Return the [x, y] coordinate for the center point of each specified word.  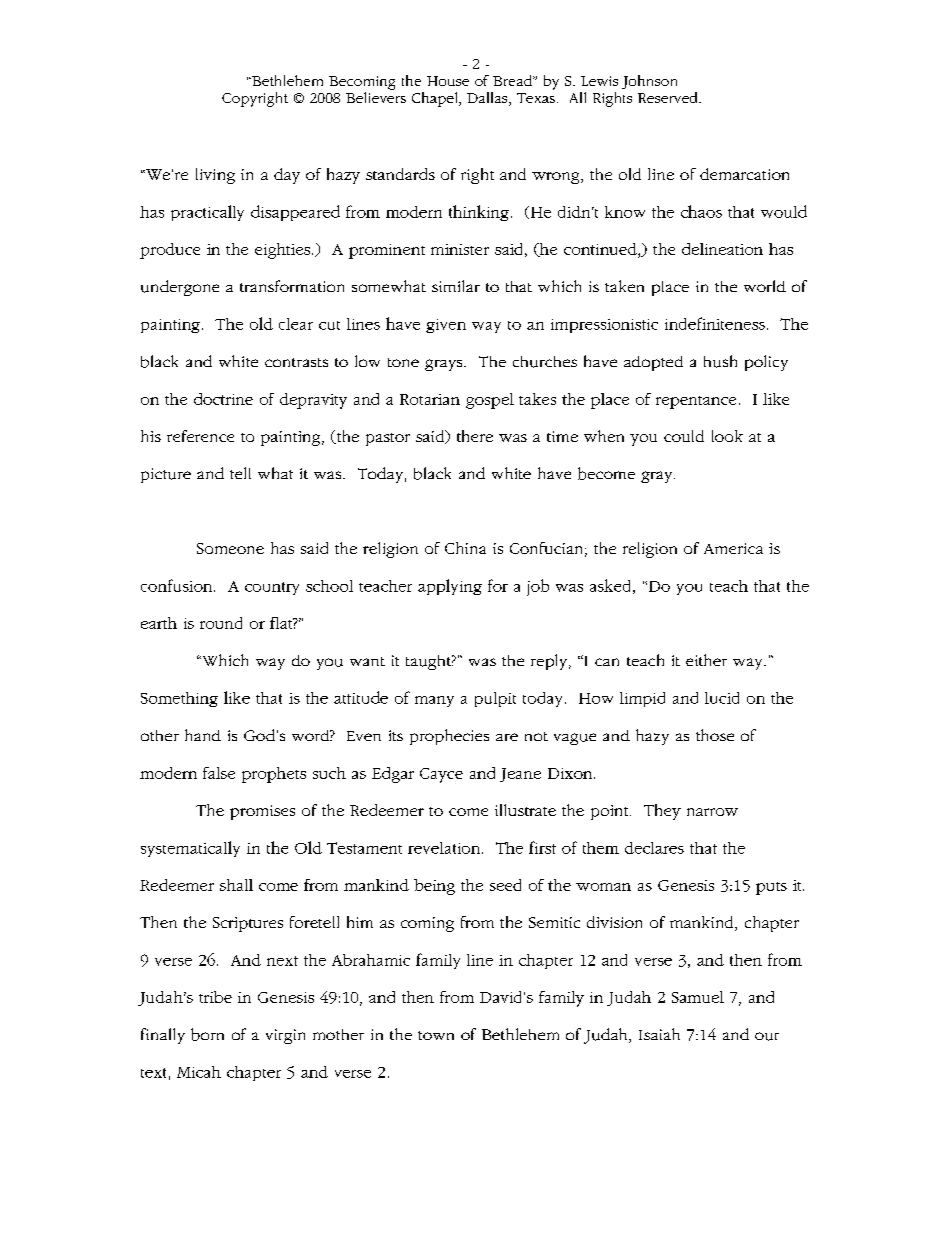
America [733, 548]
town [436, 1035]
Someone [230, 548]
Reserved [669, 97]
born [207, 1034]
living [215, 176]
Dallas [488, 99]
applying [450, 587]
